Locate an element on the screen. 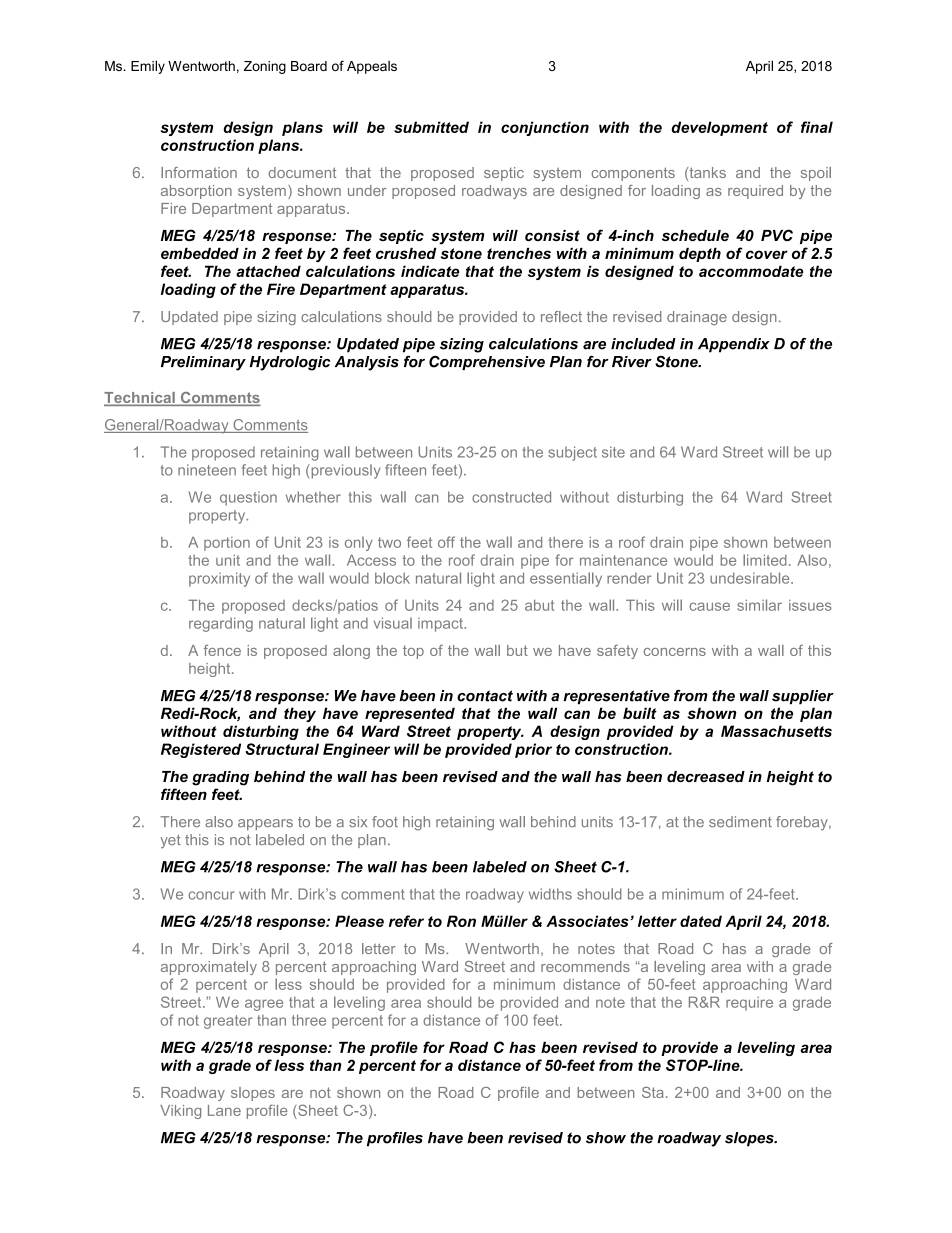 Image resolution: width=952 pixels, height=1233 pixels. Lane is located at coordinates (224, 1110).
